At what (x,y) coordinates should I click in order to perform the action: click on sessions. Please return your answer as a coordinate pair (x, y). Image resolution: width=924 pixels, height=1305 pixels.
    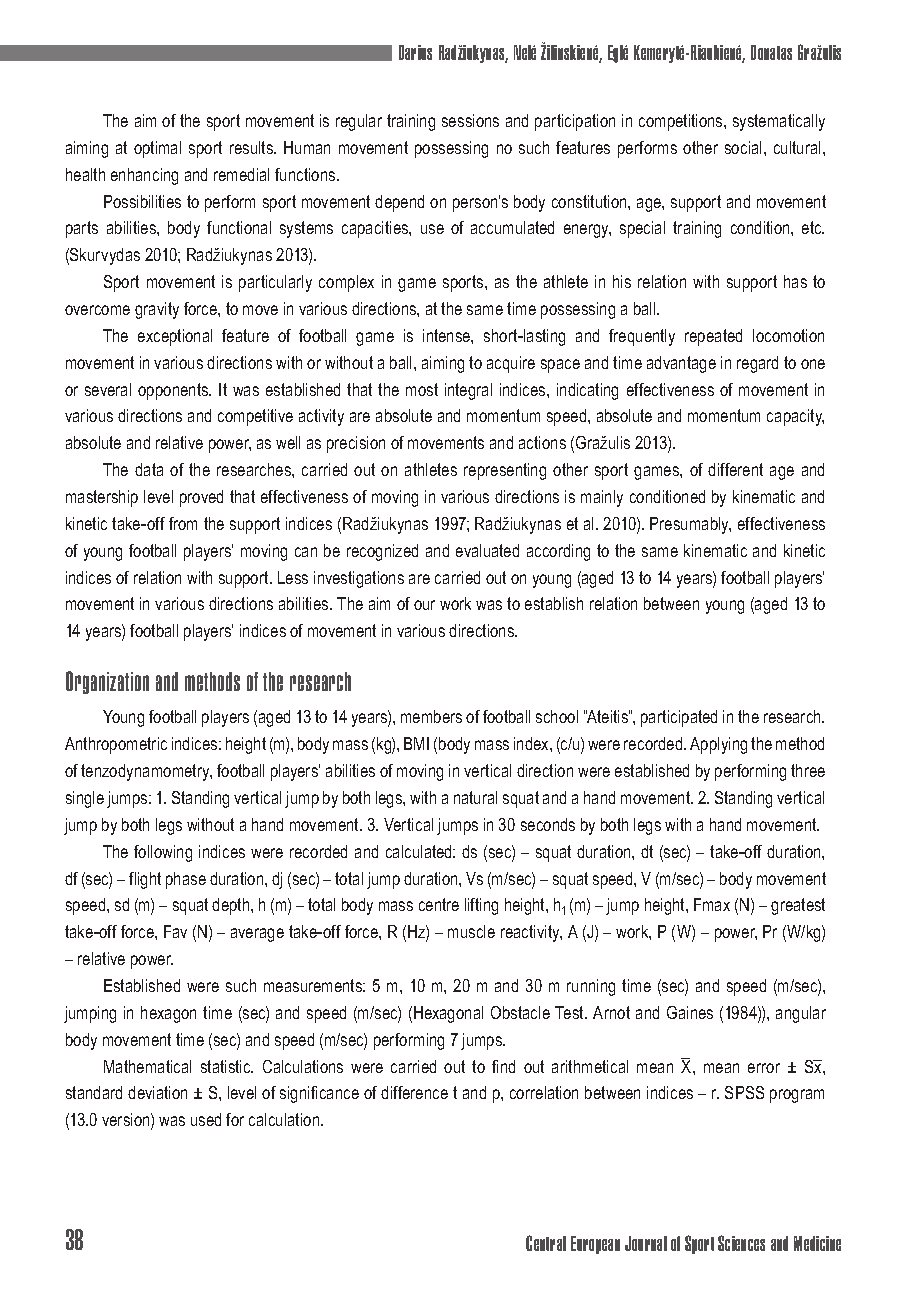
    Looking at the image, I should click on (470, 120).
